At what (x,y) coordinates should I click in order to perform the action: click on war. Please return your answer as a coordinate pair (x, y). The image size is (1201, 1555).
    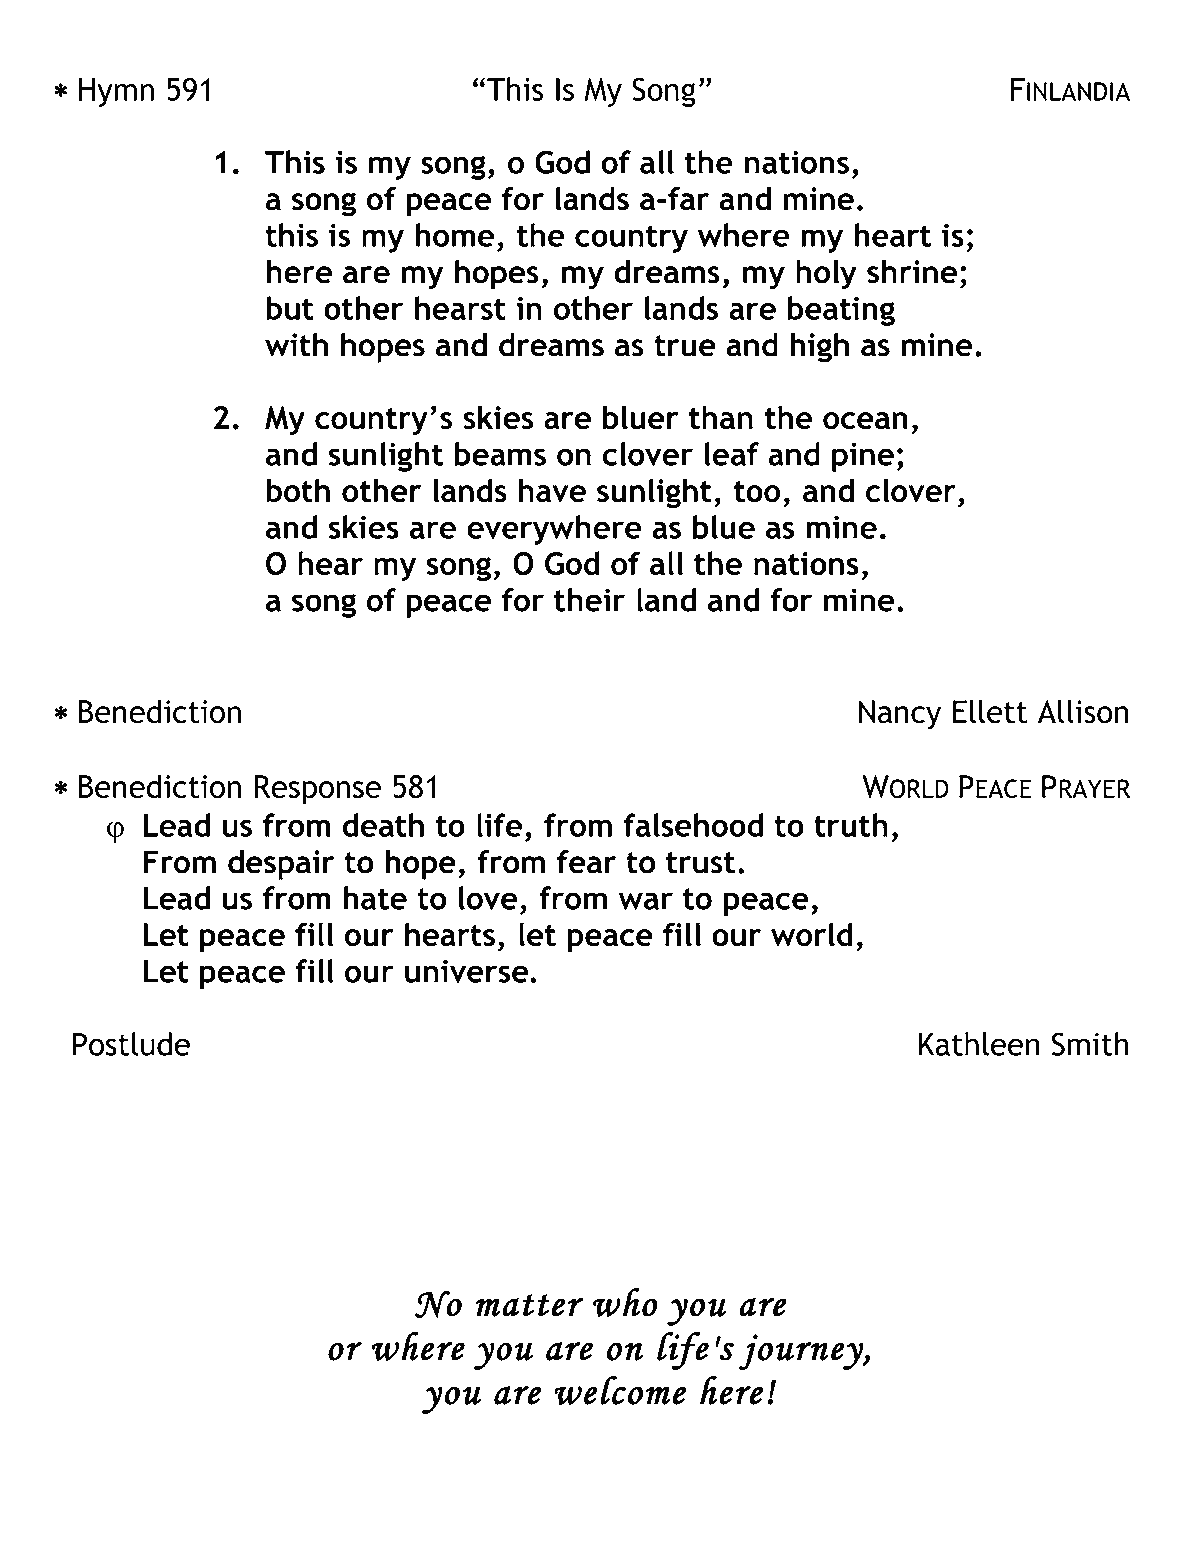
    Looking at the image, I should click on (645, 901).
